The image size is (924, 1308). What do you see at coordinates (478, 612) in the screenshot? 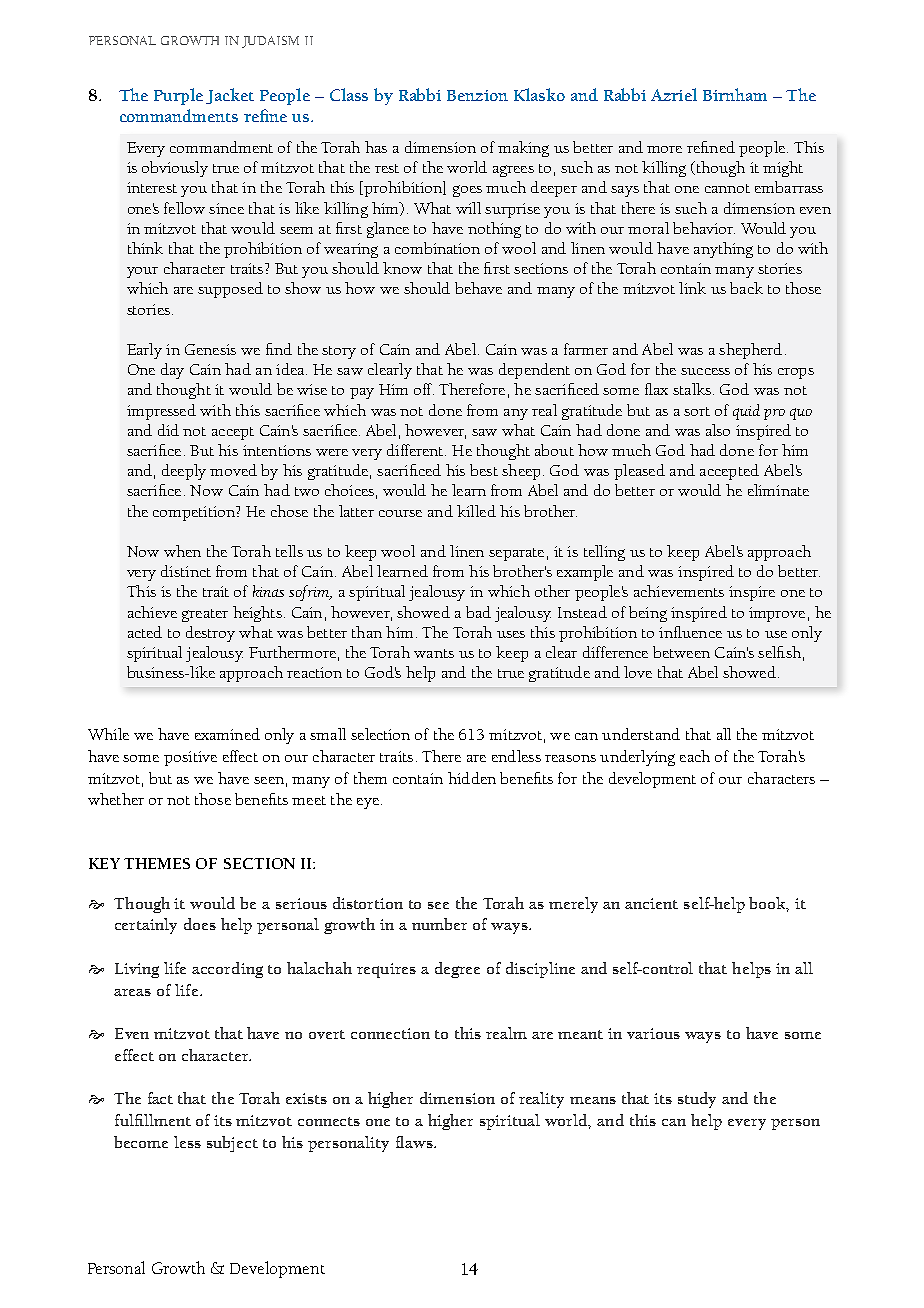
I see `bad` at bounding box center [478, 612].
